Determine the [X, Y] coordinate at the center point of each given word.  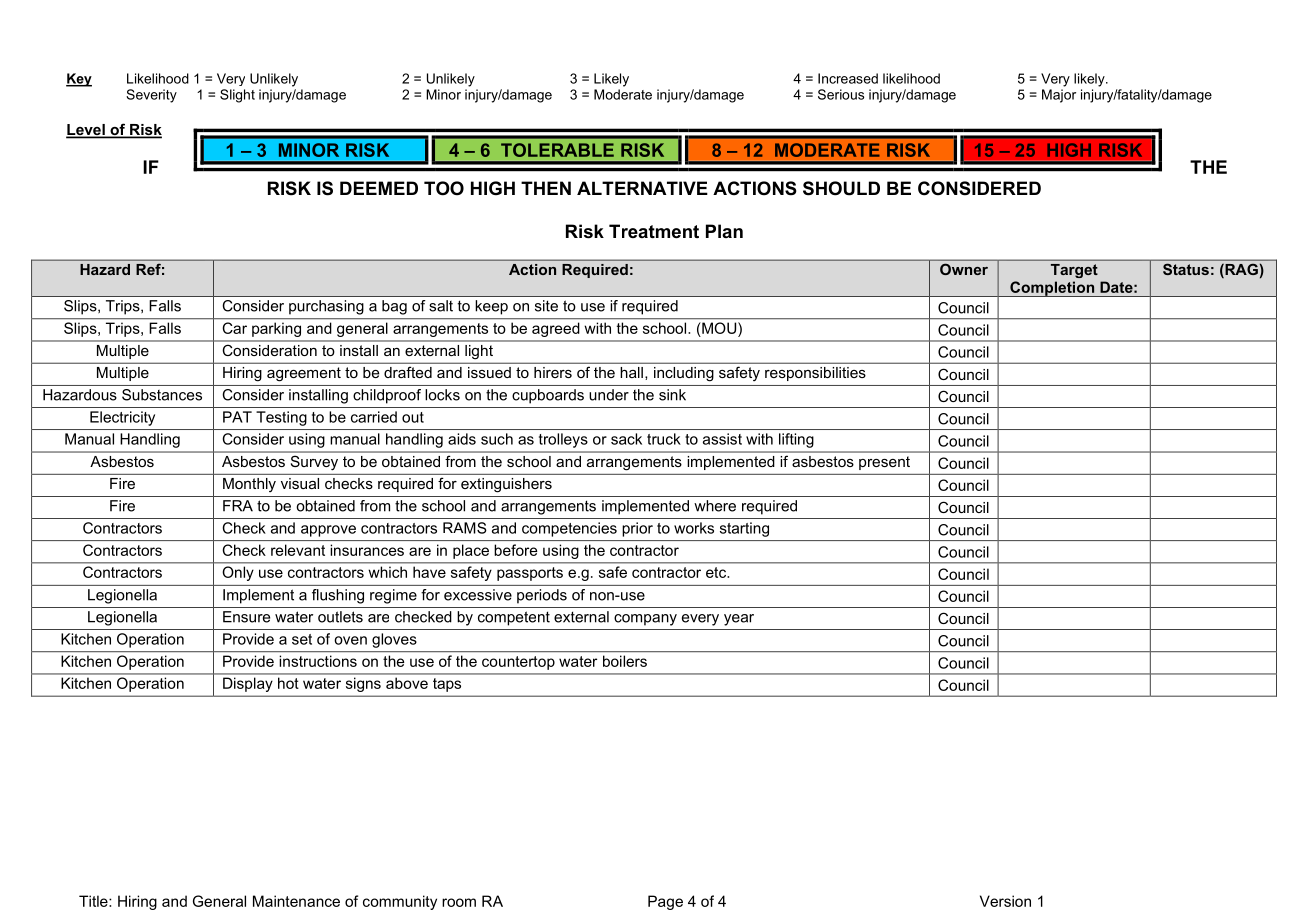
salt [441, 306]
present [884, 463]
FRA [238, 506]
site [546, 306]
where [715, 506]
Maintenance [296, 901]
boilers [625, 661]
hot [288, 683]
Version [1005, 901]
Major [1059, 96]
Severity [151, 96]
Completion [1052, 289]
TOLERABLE [557, 150]
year [739, 620]
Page [665, 902]
